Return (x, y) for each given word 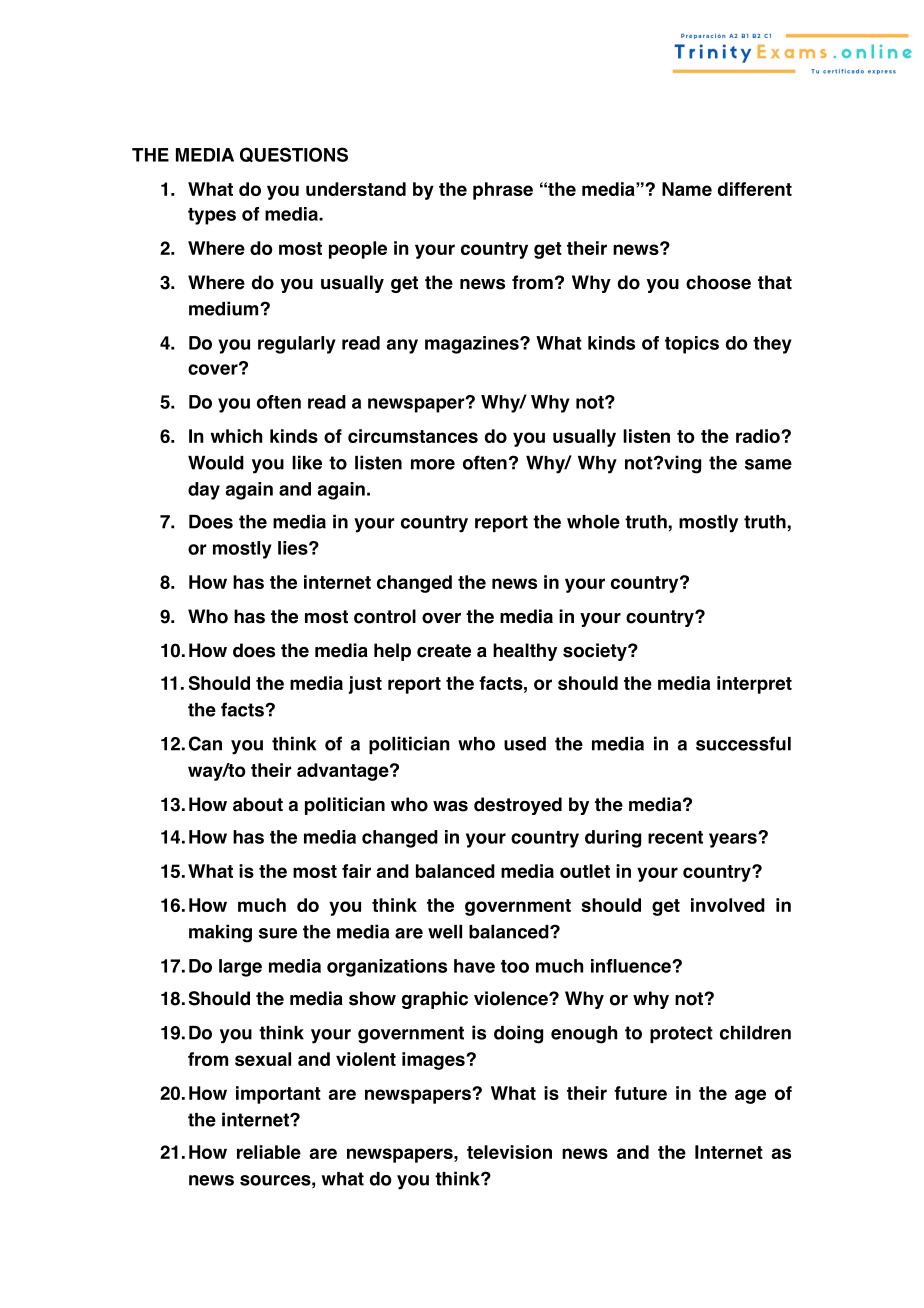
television (509, 1152)
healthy (525, 652)
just (365, 685)
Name (687, 189)
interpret (754, 685)
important (278, 1095)
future (640, 1093)
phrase (503, 191)
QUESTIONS (294, 155)
